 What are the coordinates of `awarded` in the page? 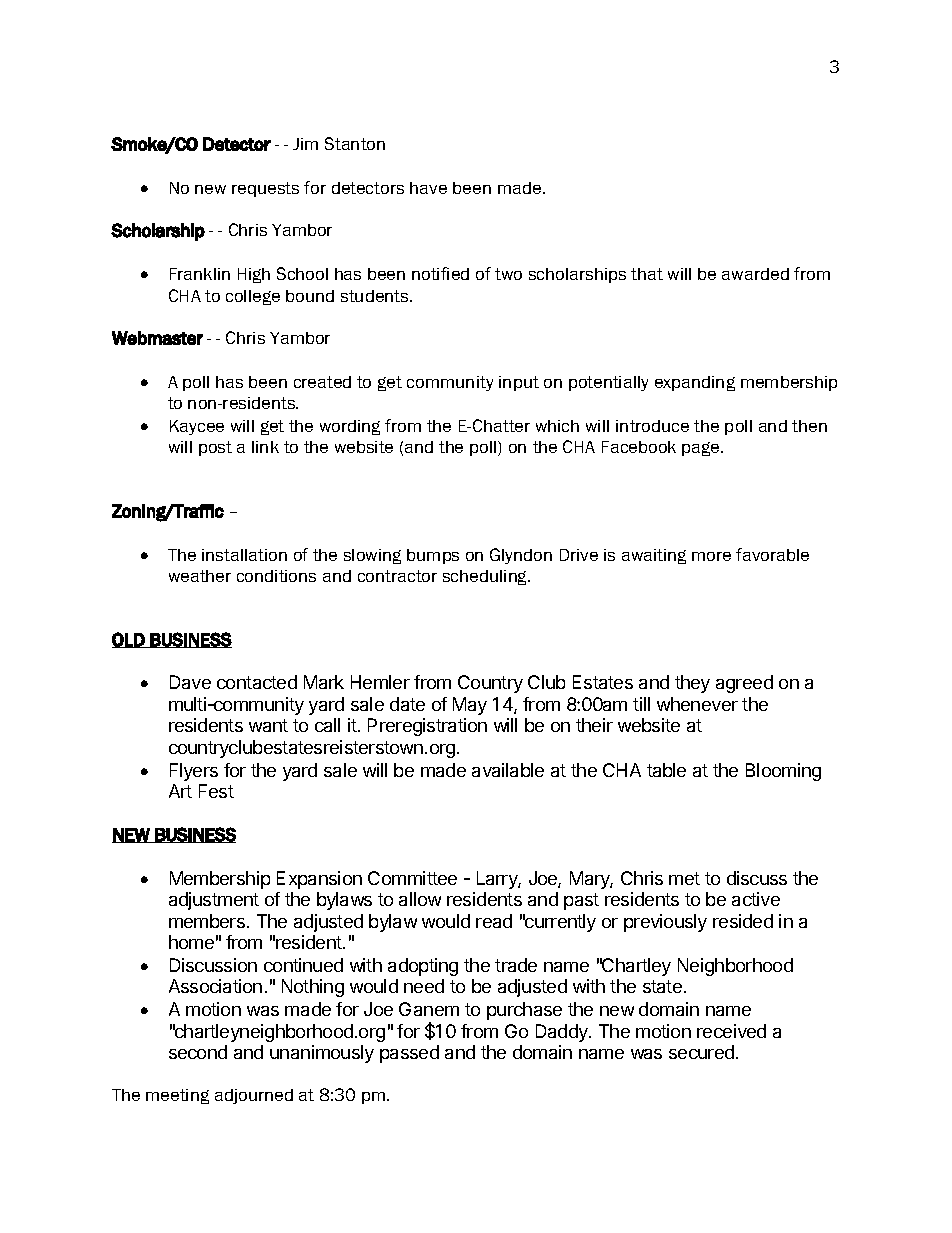 It's located at (755, 274).
